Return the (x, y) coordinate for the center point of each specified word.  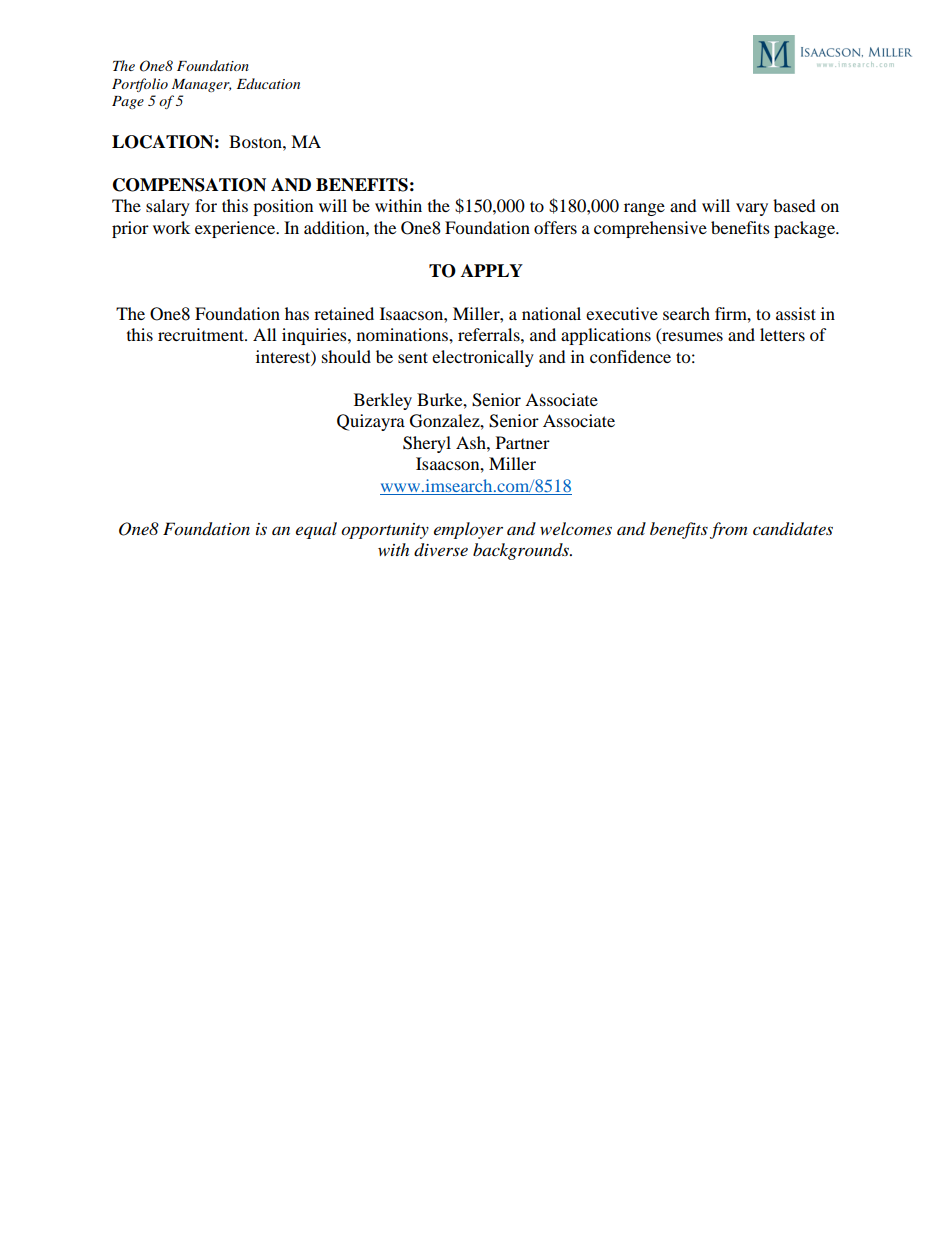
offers (555, 227)
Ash (472, 442)
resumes (691, 338)
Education (268, 83)
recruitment (202, 334)
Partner (523, 442)
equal (316, 530)
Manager (201, 85)
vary (752, 209)
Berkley (383, 401)
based (794, 205)
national (551, 313)
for (206, 205)
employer (468, 530)
